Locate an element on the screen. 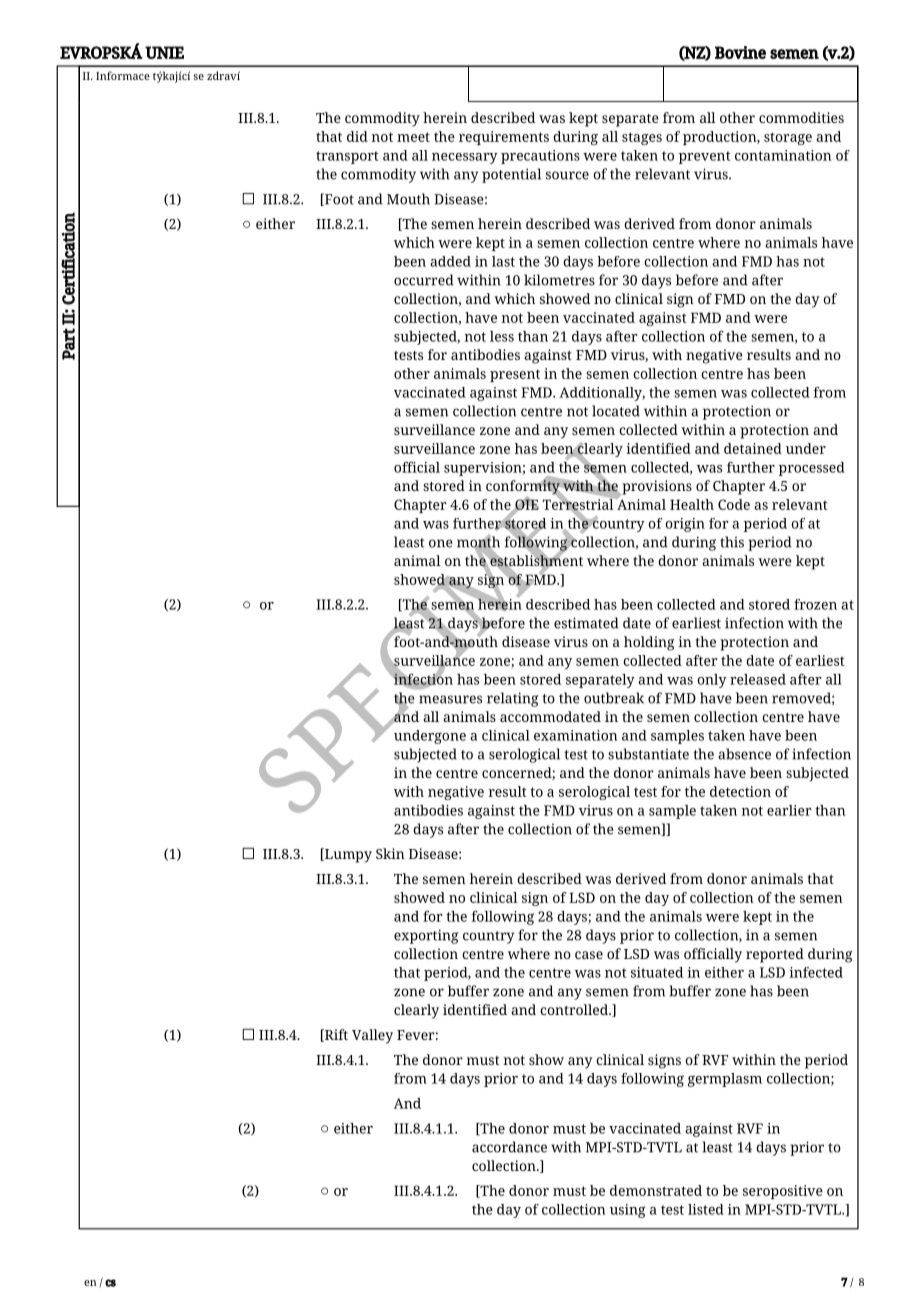  Informace is located at coordinates (123, 75).
